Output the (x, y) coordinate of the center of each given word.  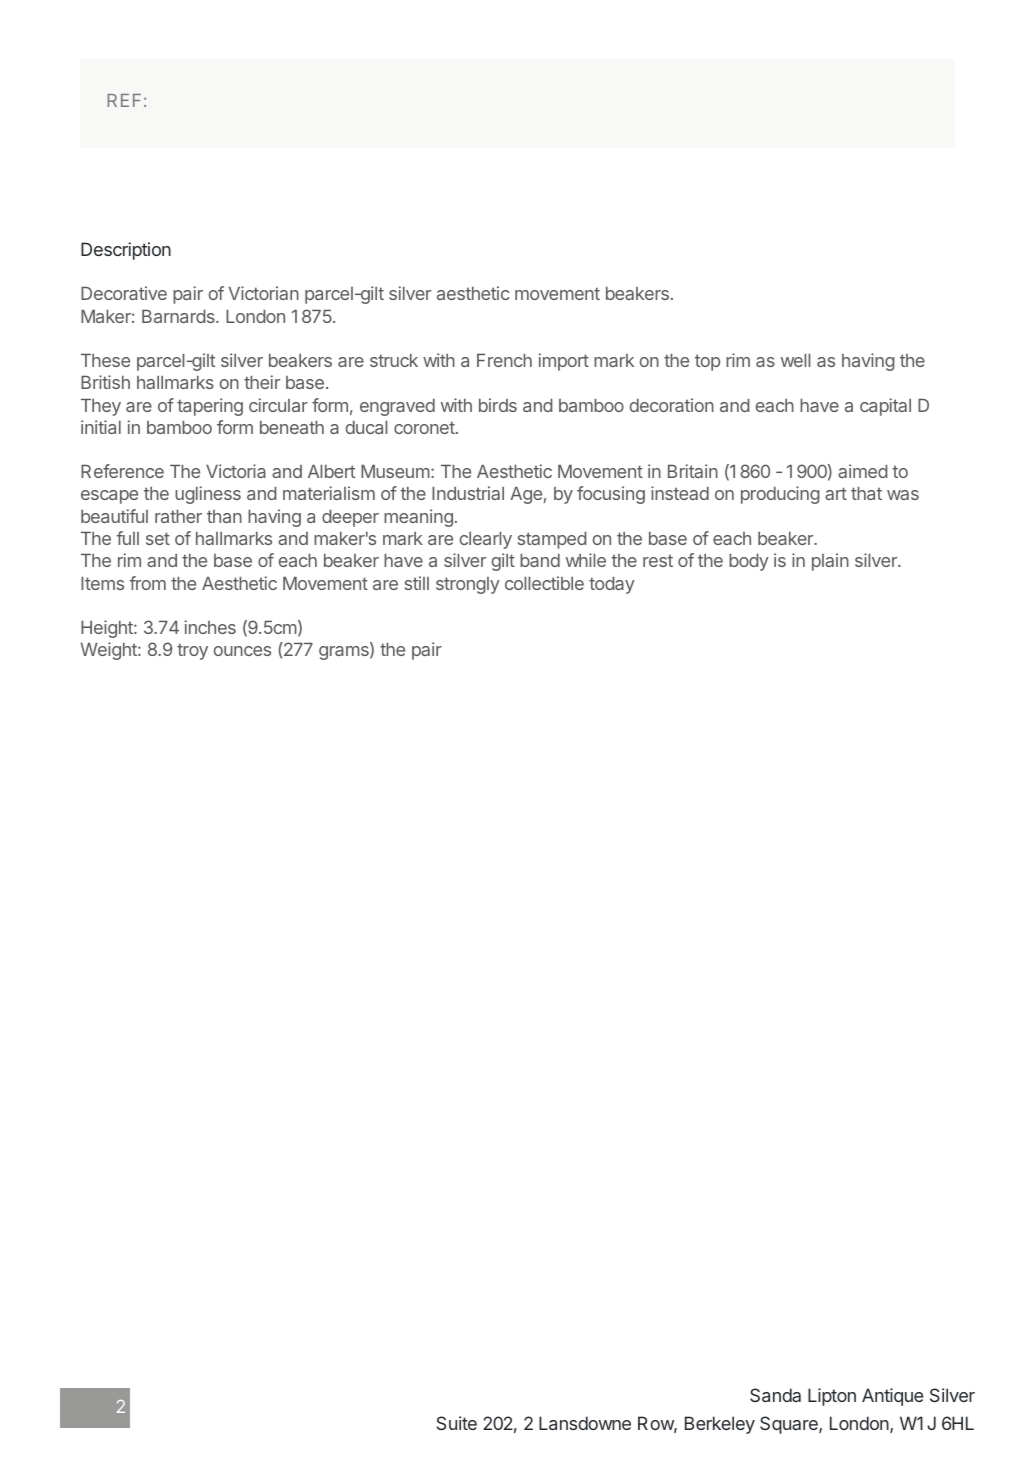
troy (192, 651)
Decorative (124, 293)
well (795, 360)
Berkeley (720, 1425)
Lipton (832, 1397)
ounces (242, 651)
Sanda (775, 1395)
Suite (457, 1423)
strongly (468, 585)
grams (345, 653)
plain (830, 562)
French (504, 360)
